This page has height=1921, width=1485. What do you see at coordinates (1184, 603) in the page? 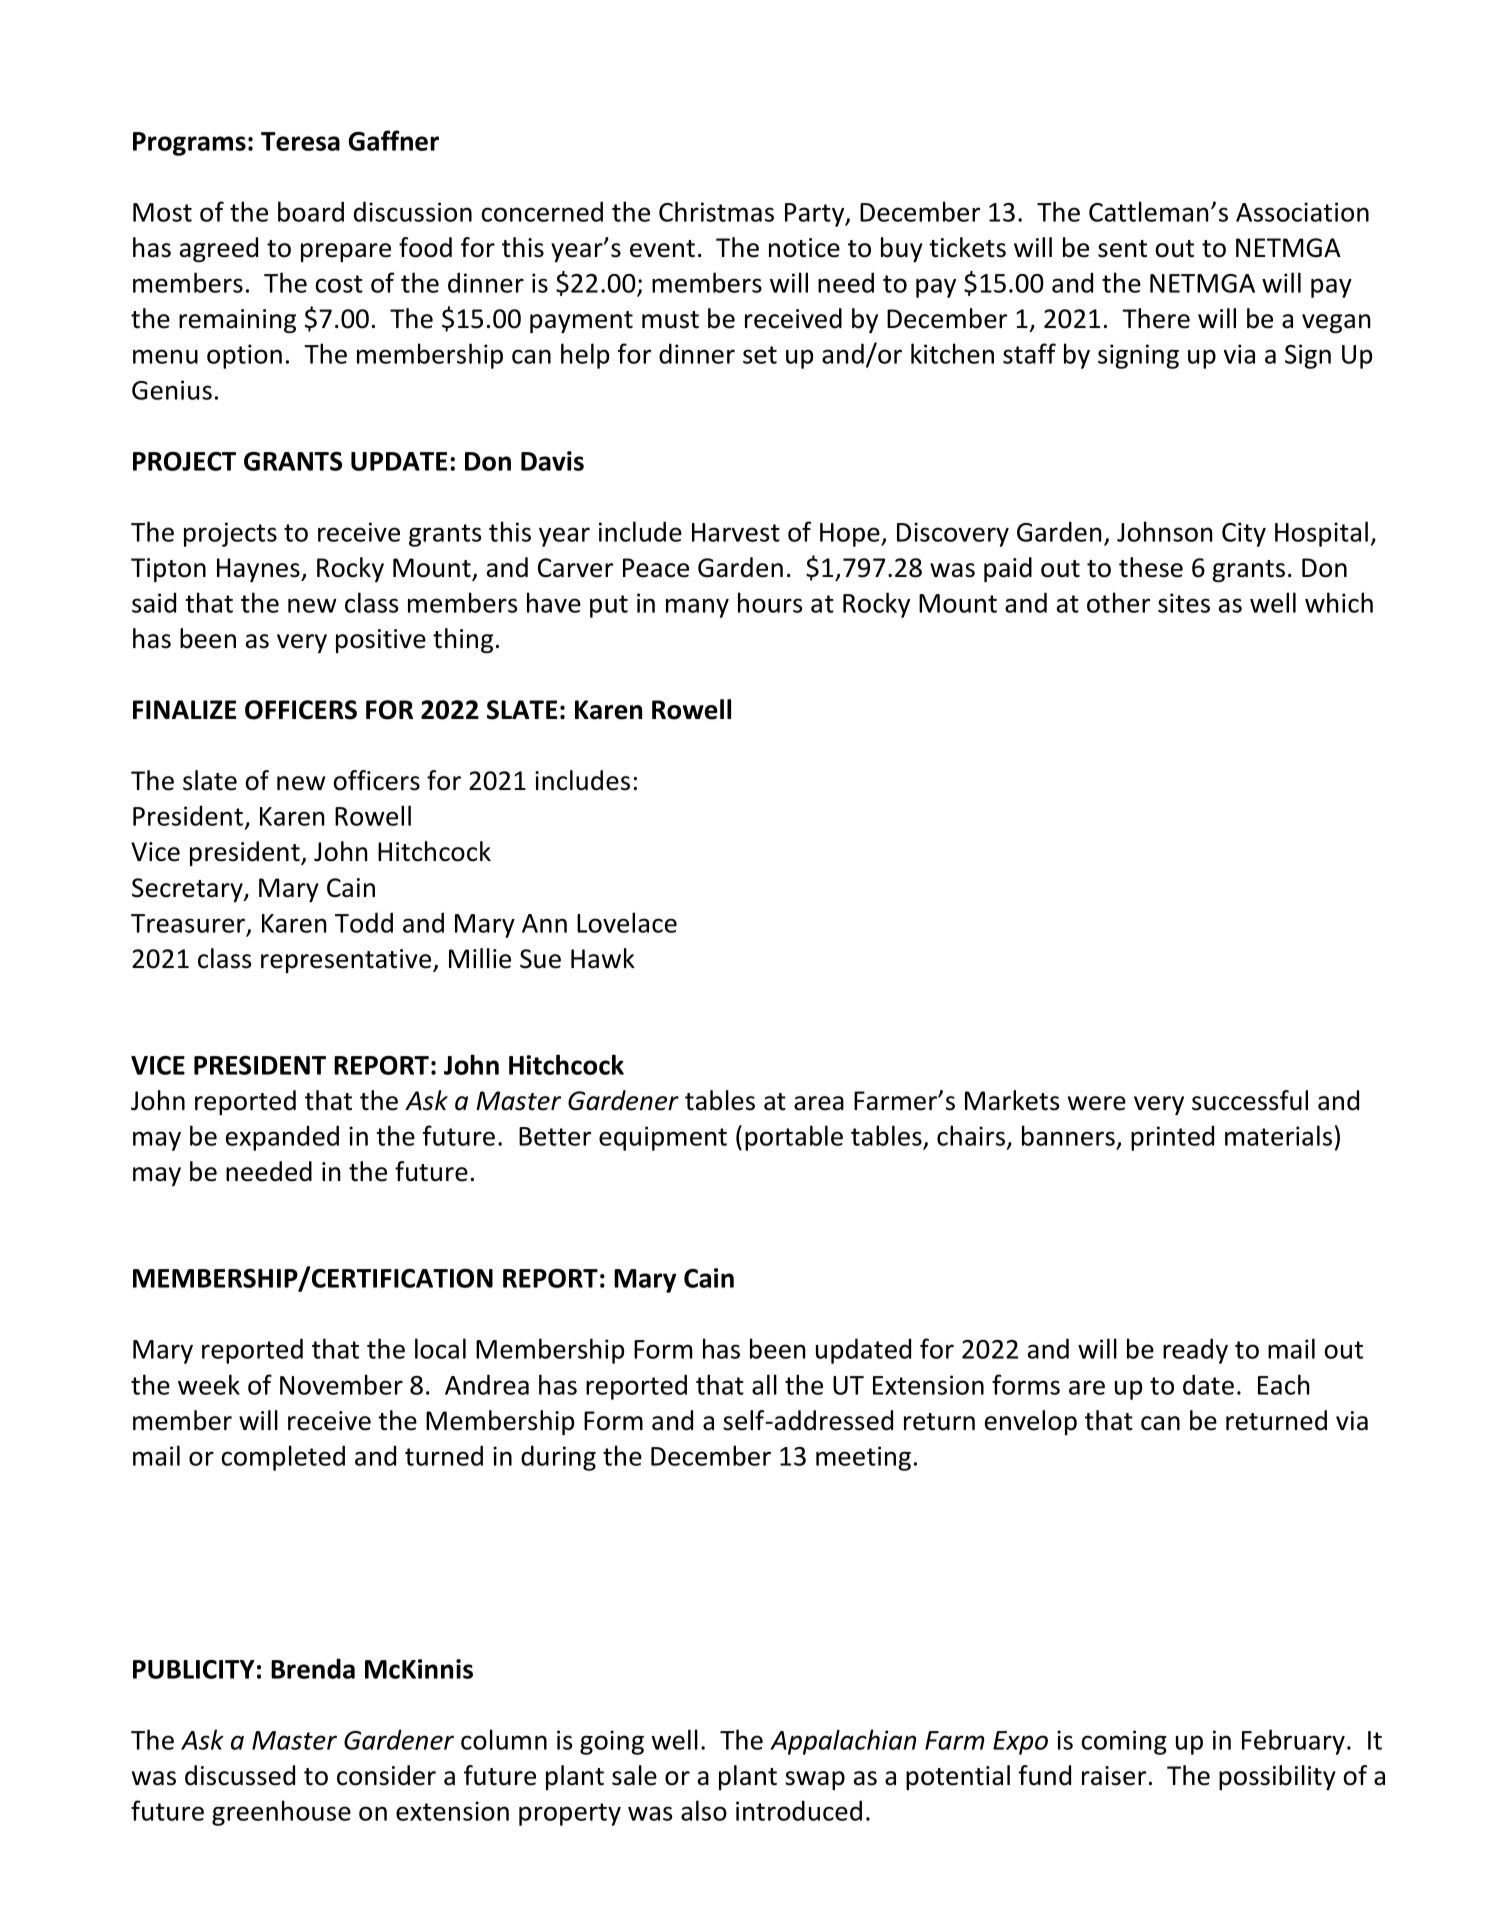
I see `sites` at bounding box center [1184, 603].
